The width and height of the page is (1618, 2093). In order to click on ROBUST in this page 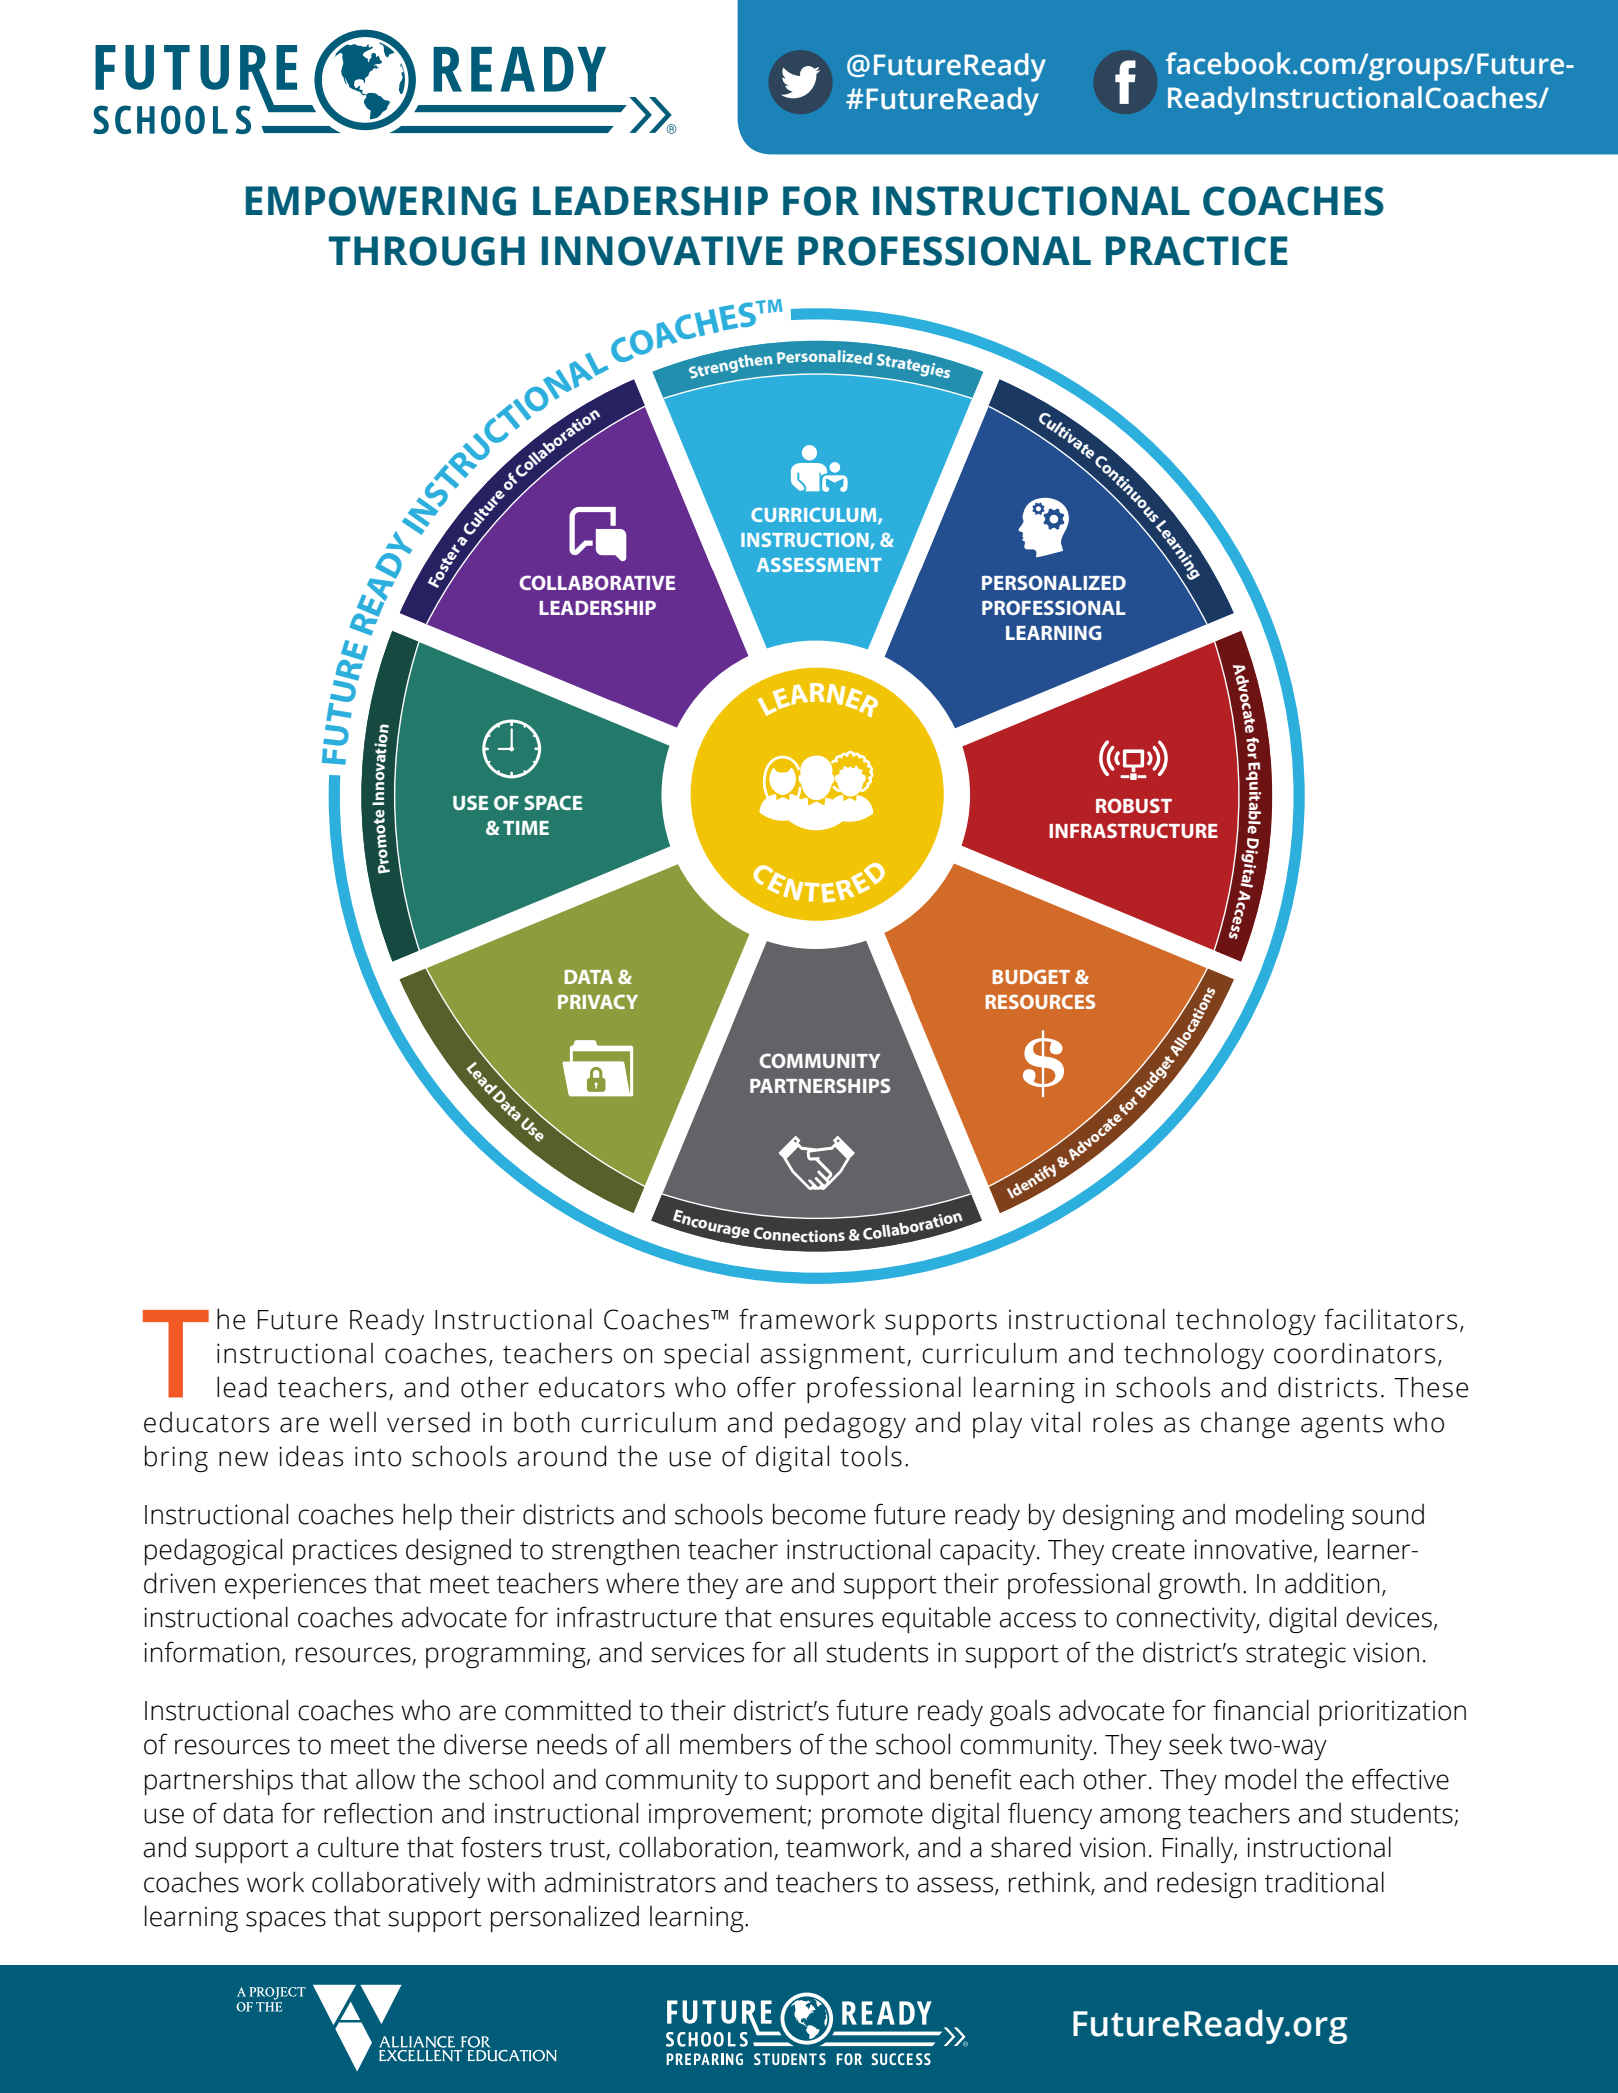, I will do `click(1134, 805)`.
